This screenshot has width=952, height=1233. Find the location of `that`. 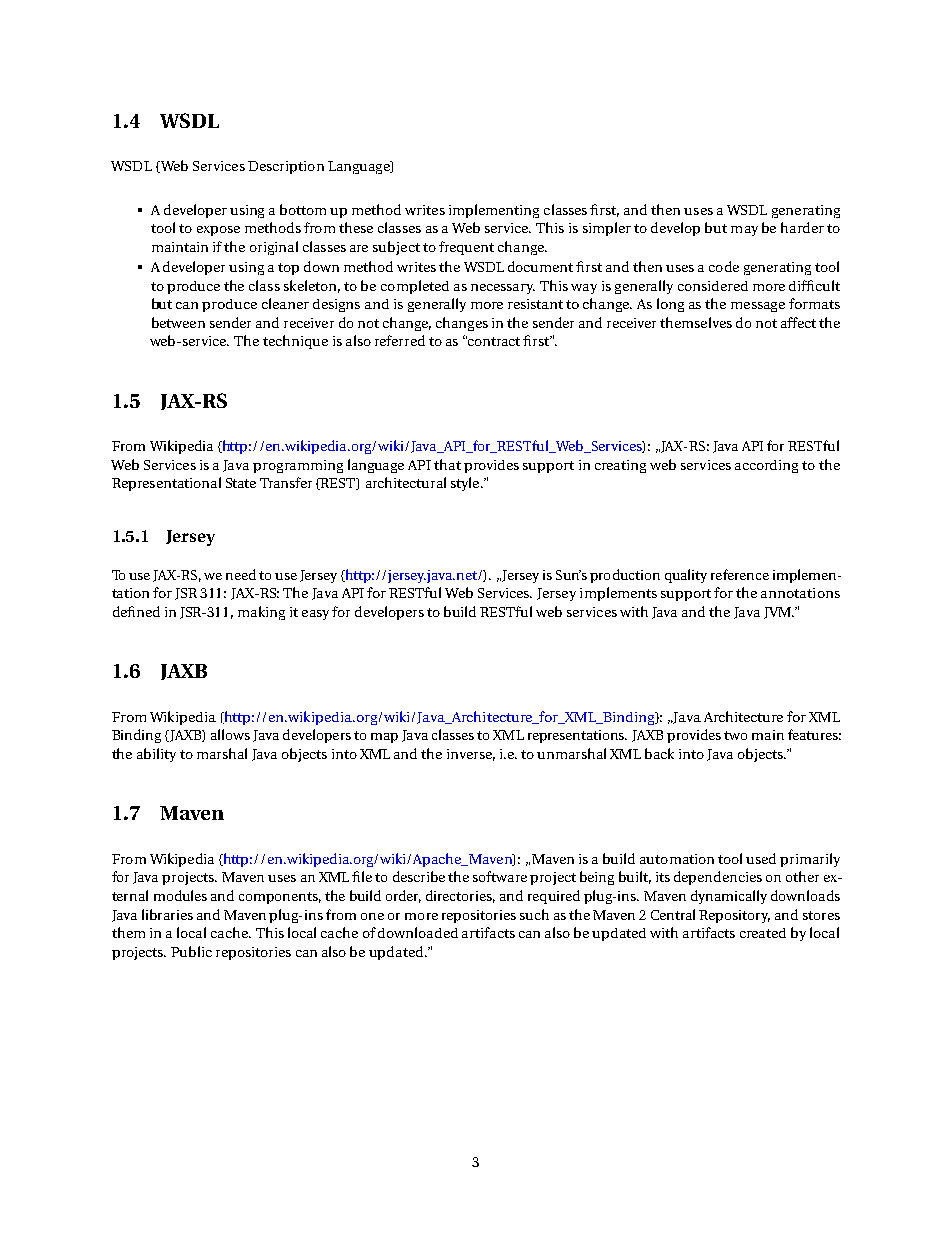

that is located at coordinates (447, 464).
